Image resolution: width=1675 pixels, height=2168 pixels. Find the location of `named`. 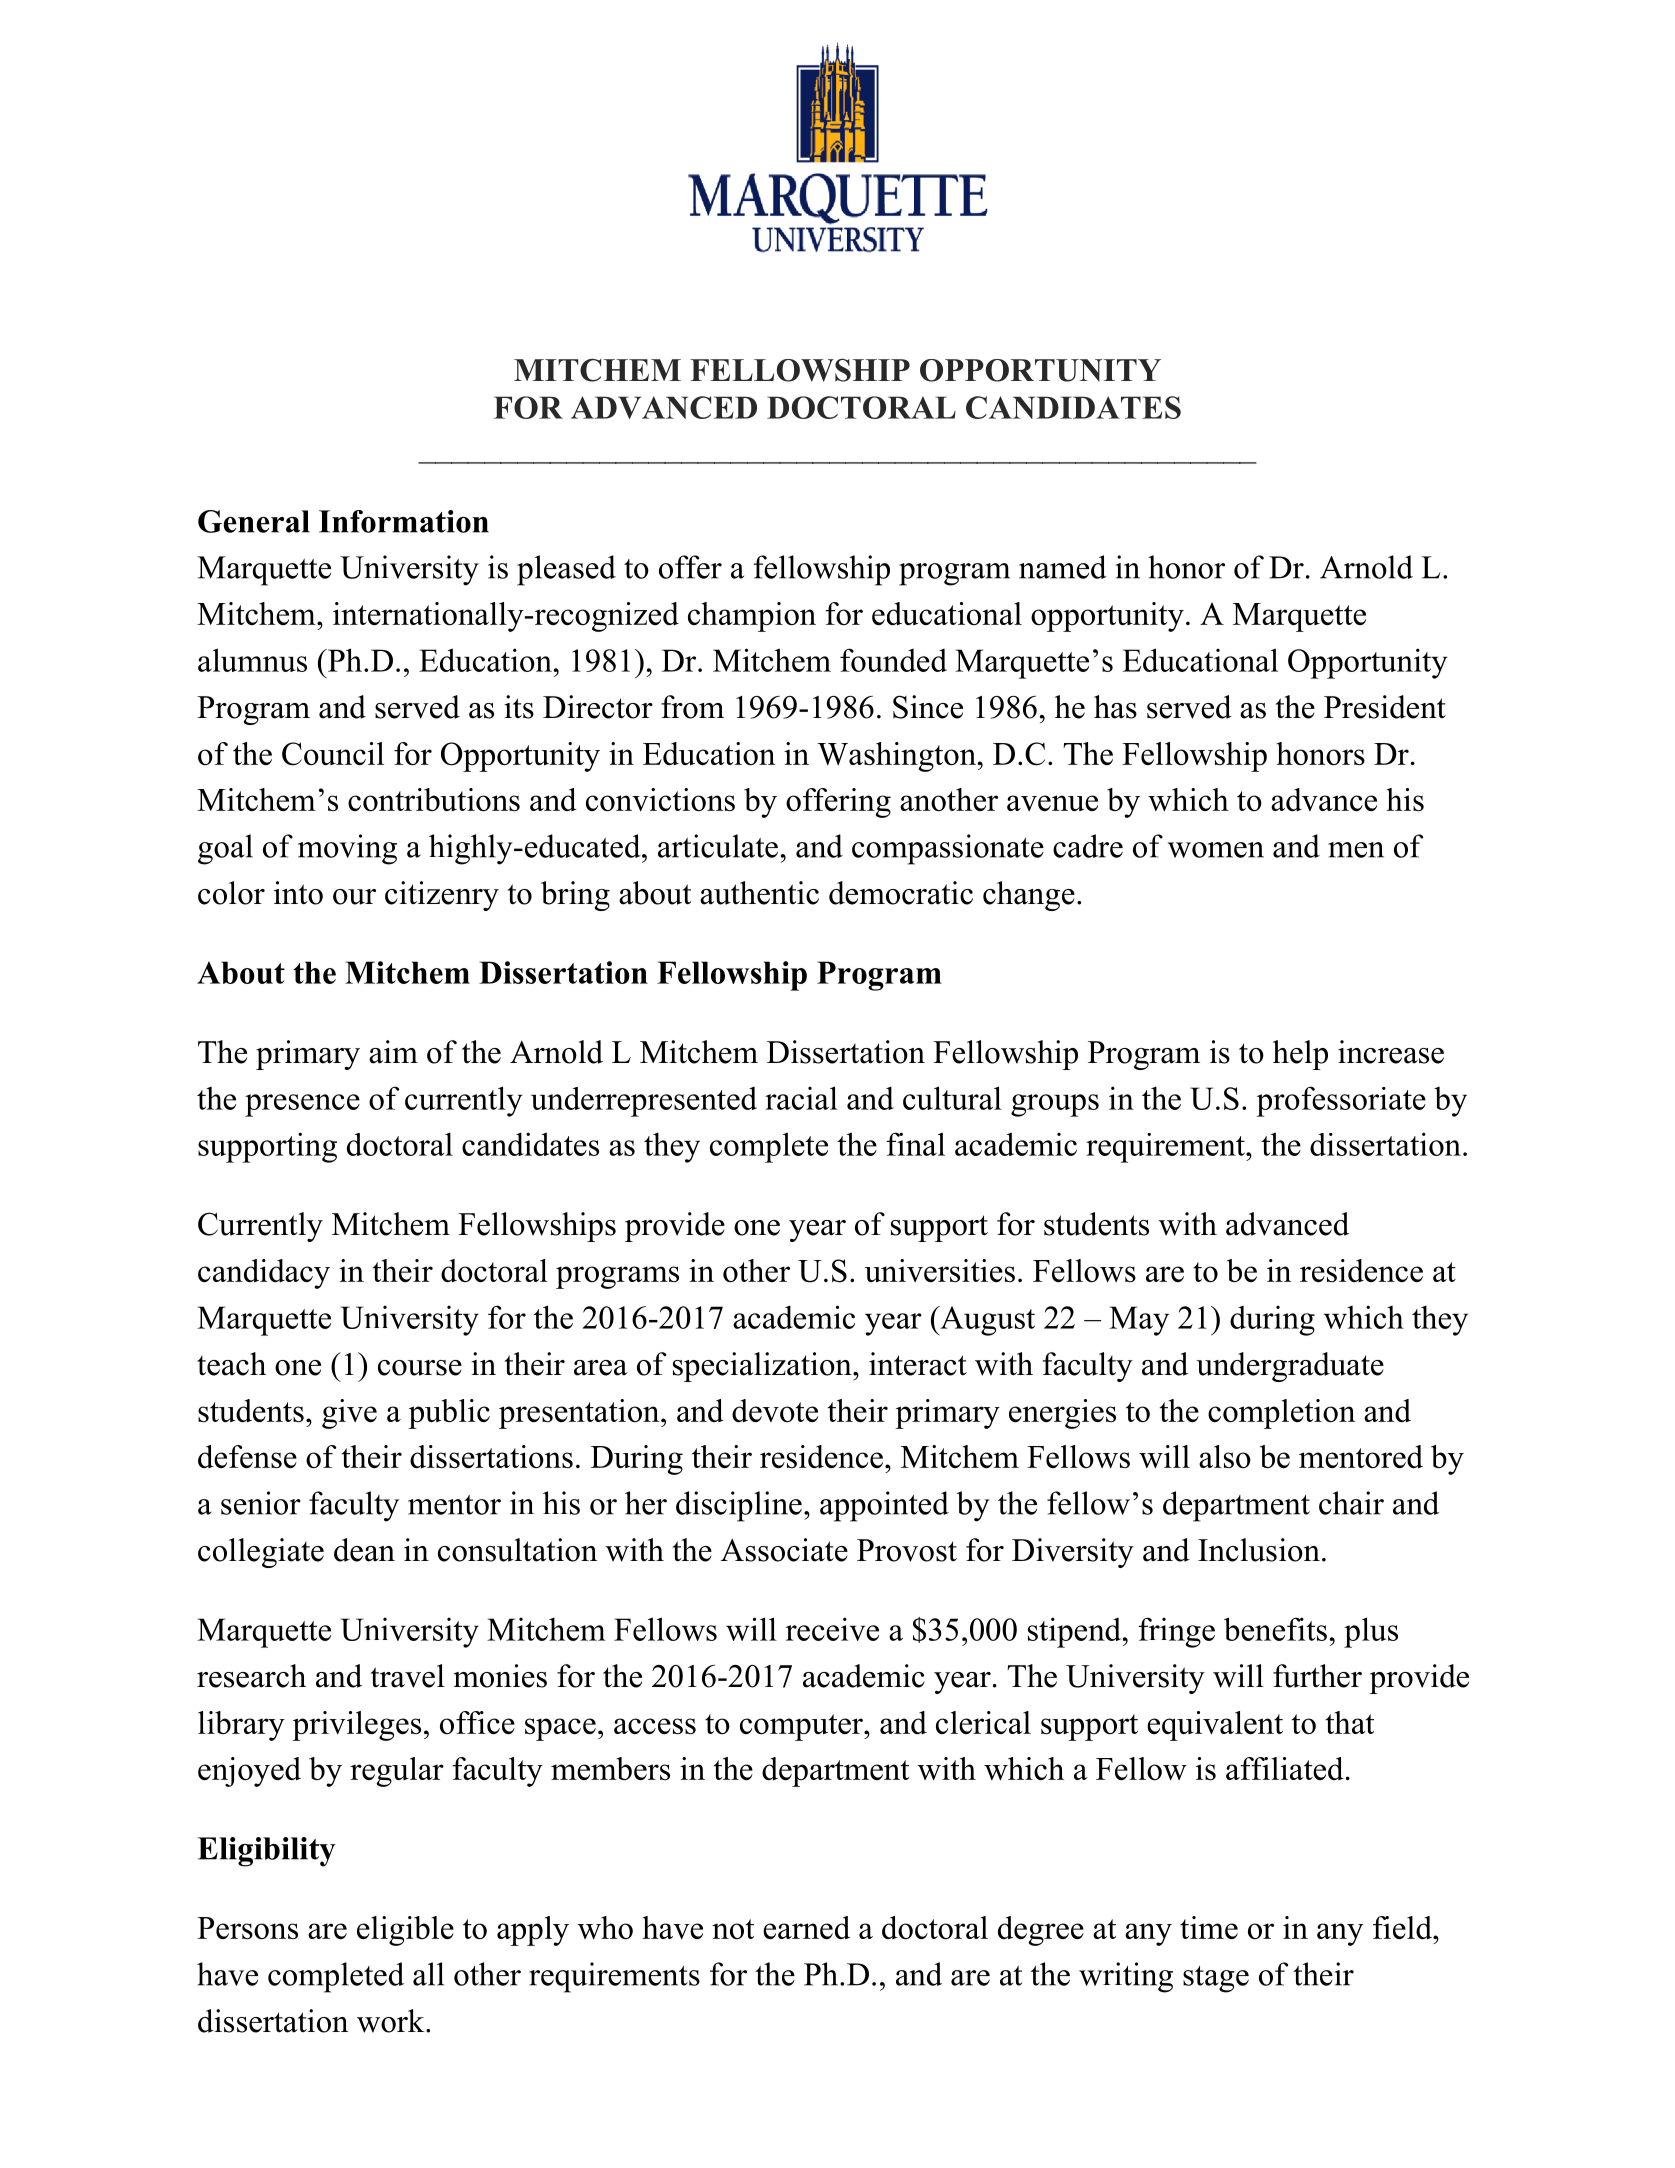

named is located at coordinates (1063, 567).
